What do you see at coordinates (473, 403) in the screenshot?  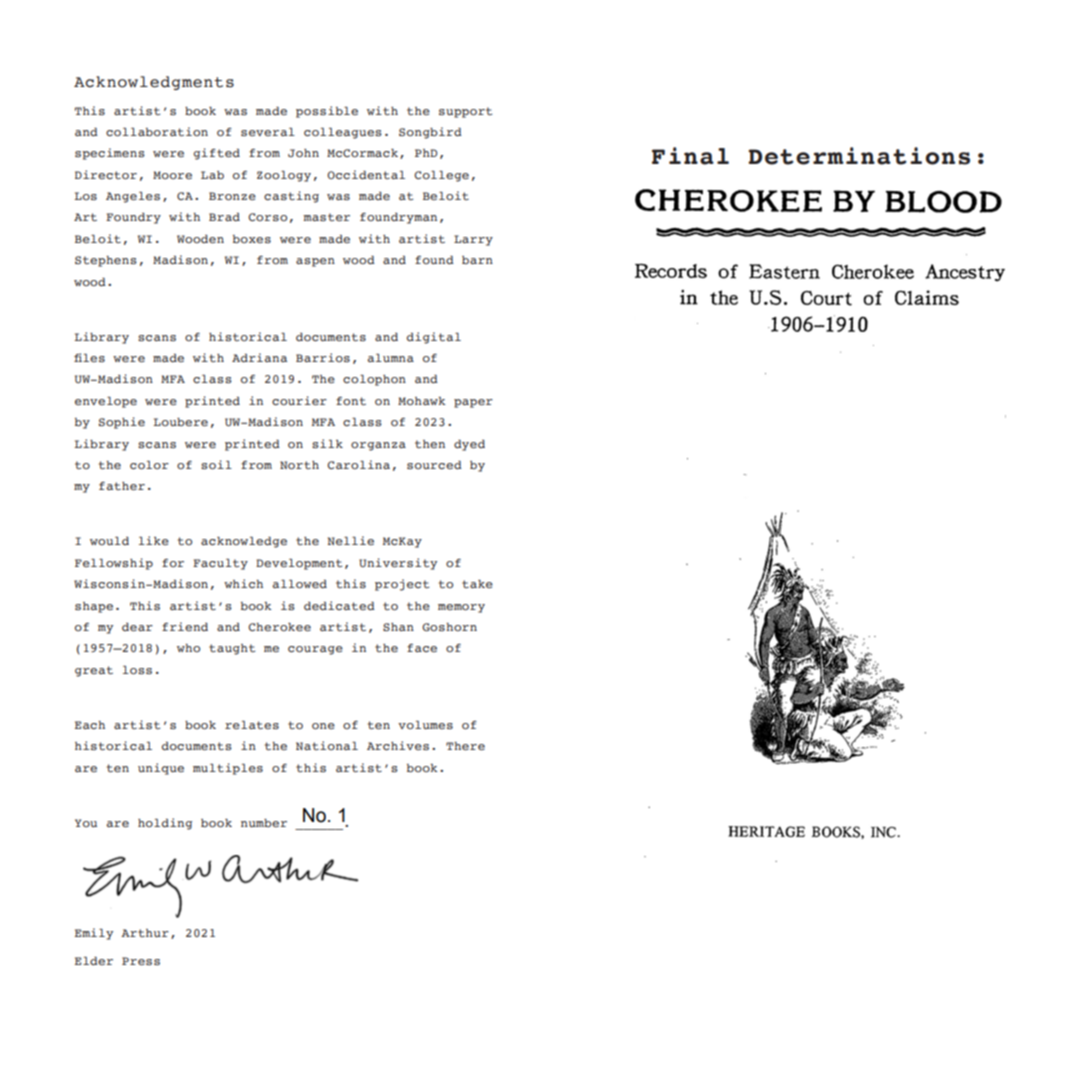 I see `paper` at bounding box center [473, 403].
